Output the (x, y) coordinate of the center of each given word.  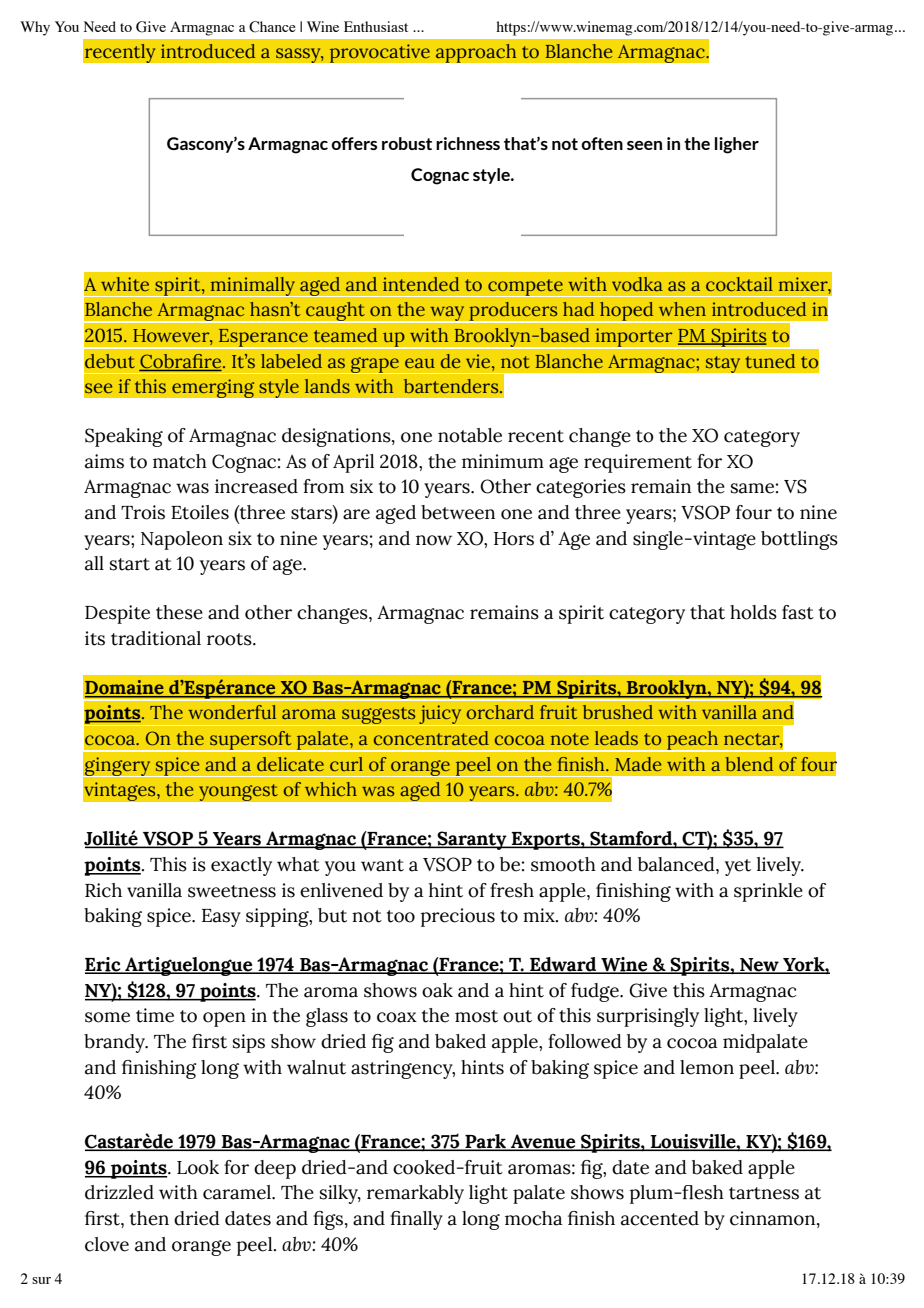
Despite (117, 614)
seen (644, 145)
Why (35, 28)
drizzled (119, 1192)
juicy (440, 715)
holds (753, 612)
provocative (380, 53)
